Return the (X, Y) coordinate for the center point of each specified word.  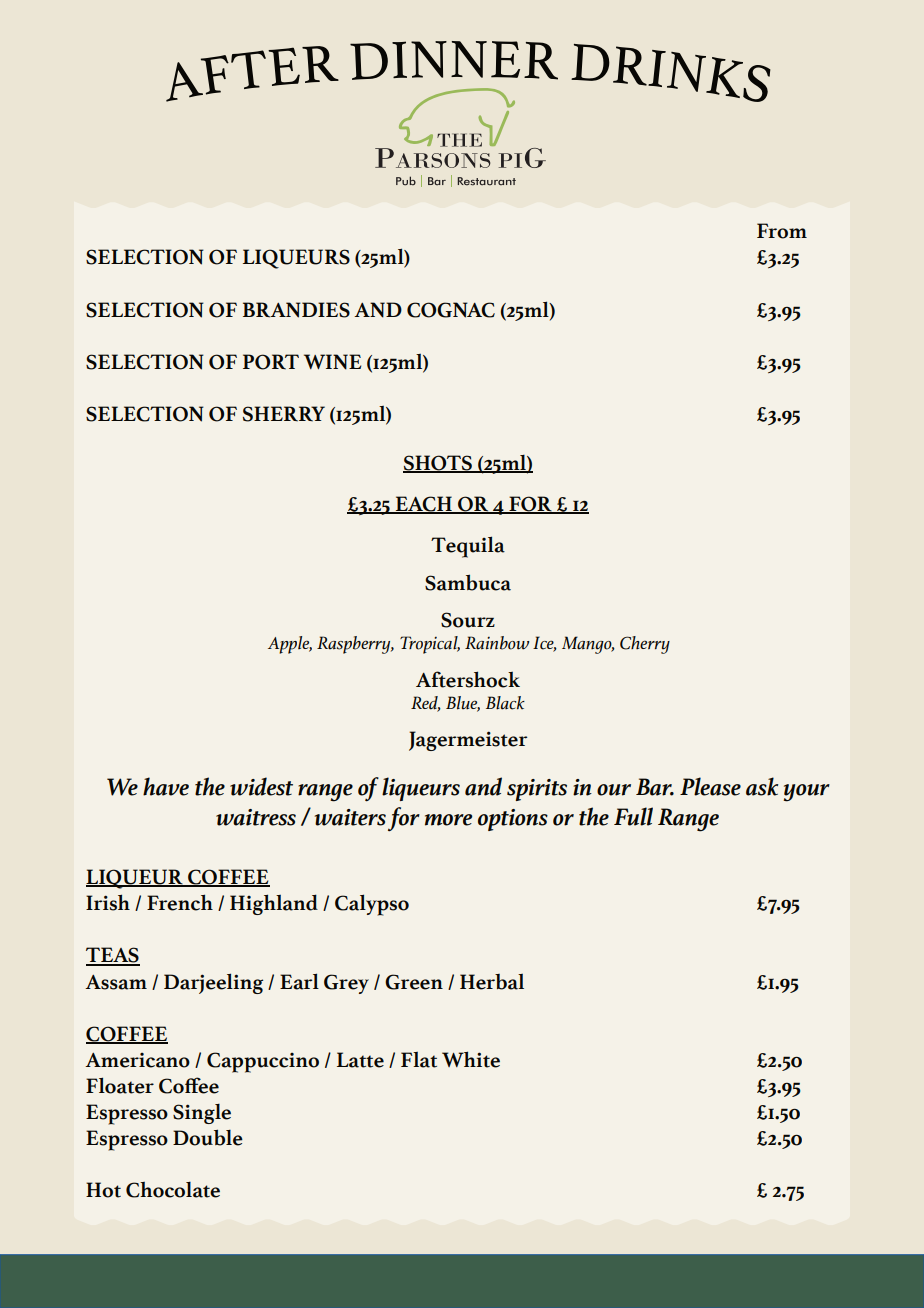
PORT (271, 362)
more (448, 820)
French (180, 902)
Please (710, 786)
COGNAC (451, 310)
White (471, 1059)
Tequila (468, 547)
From (782, 231)
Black (505, 703)
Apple (290, 645)
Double (208, 1137)
